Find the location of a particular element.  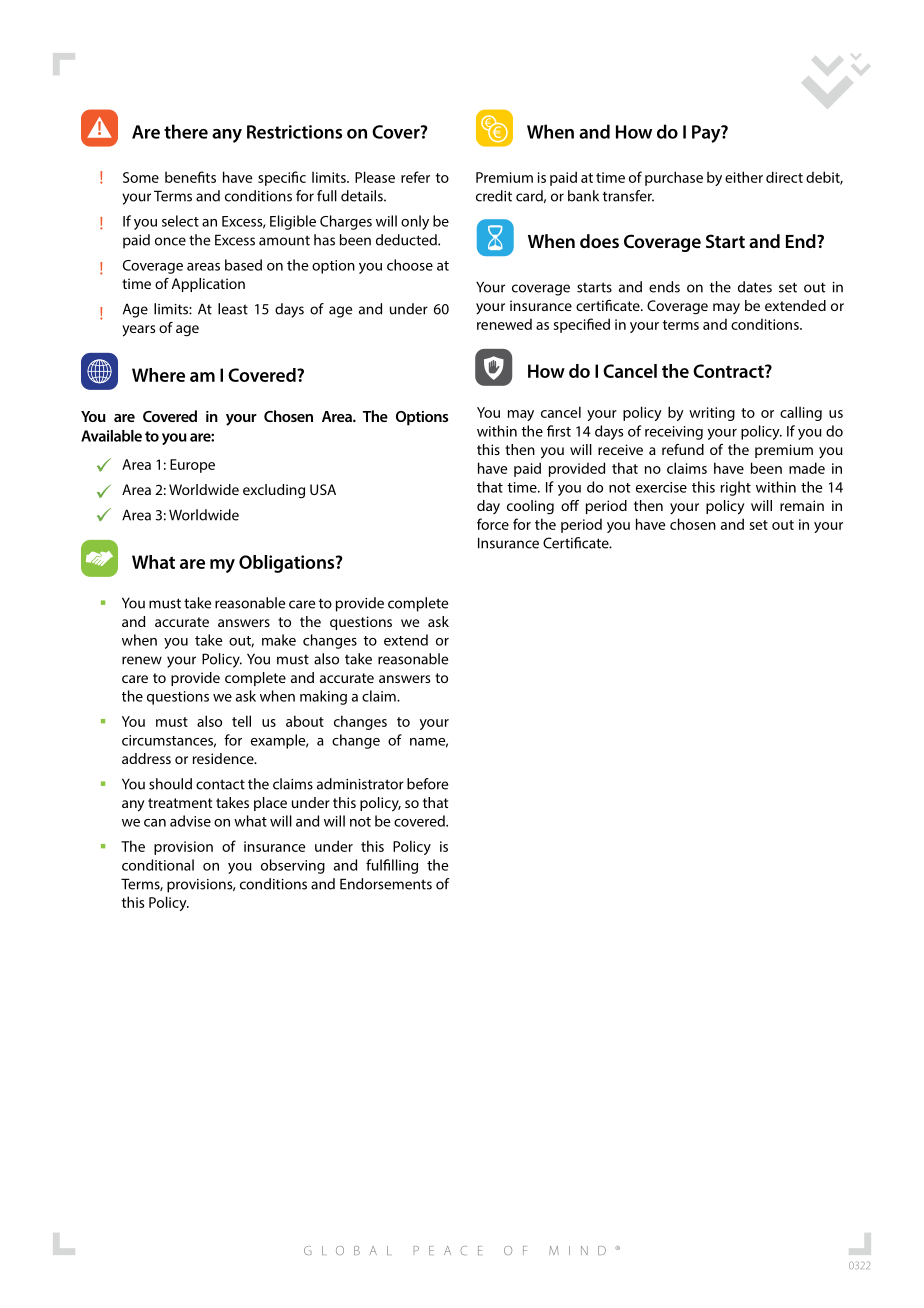

writing is located at coordinates (712, 414).
